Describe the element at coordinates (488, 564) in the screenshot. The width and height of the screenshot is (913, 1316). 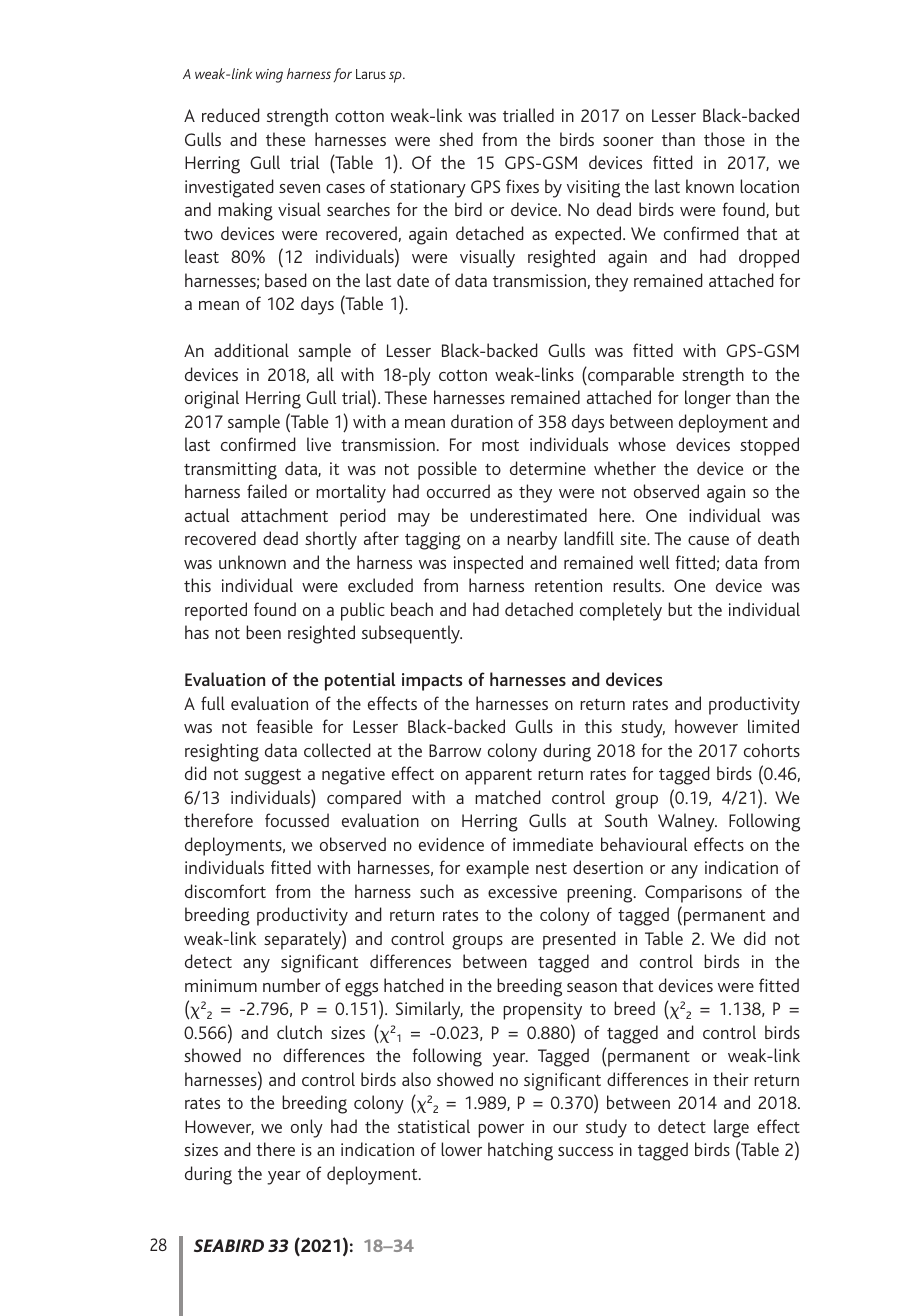
I see `inspected` at that location.
